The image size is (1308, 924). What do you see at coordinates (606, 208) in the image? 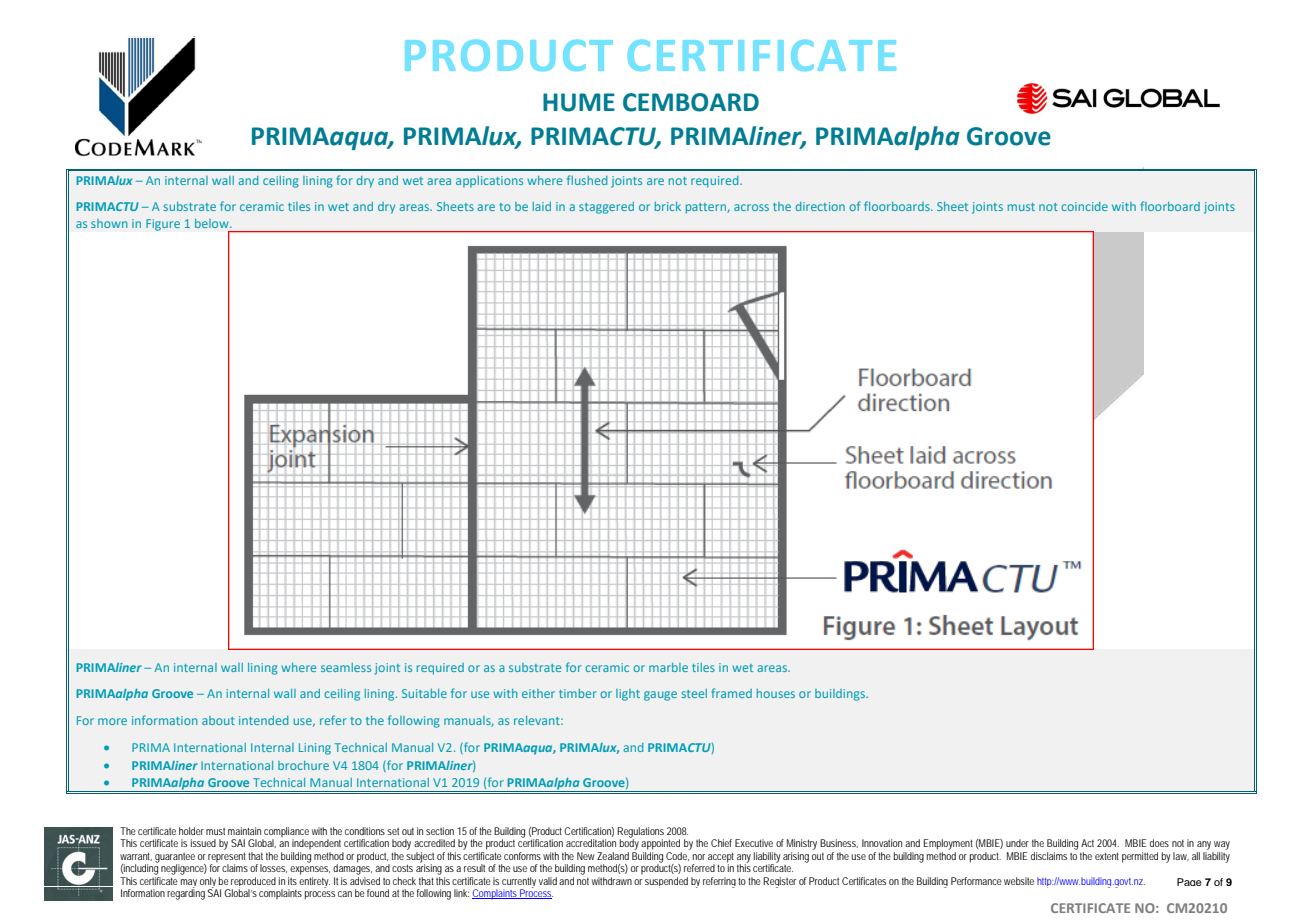
I see `staggered` at bounding box center [606, 208].
